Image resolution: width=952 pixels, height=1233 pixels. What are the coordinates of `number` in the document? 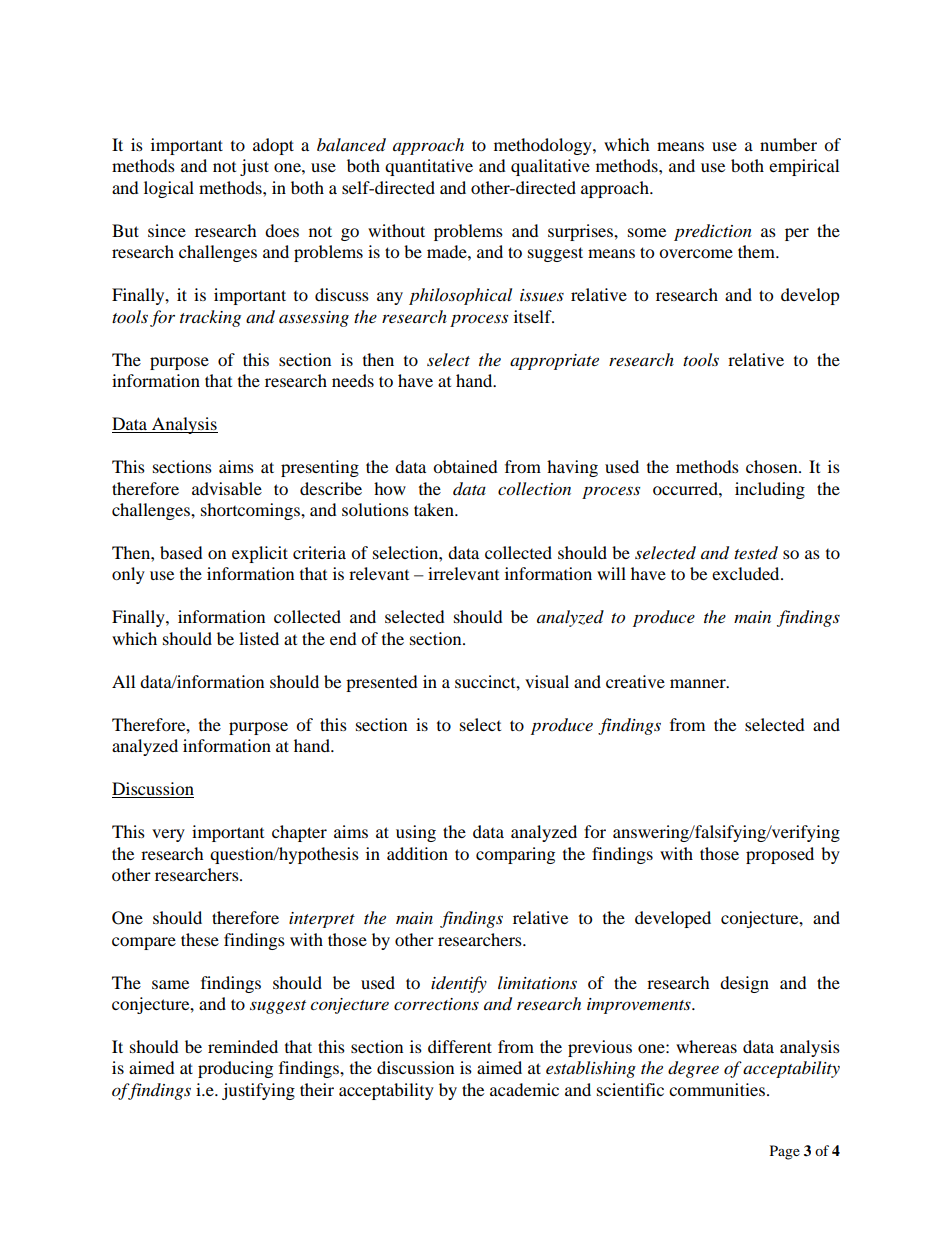 It's located at (788, 144).
